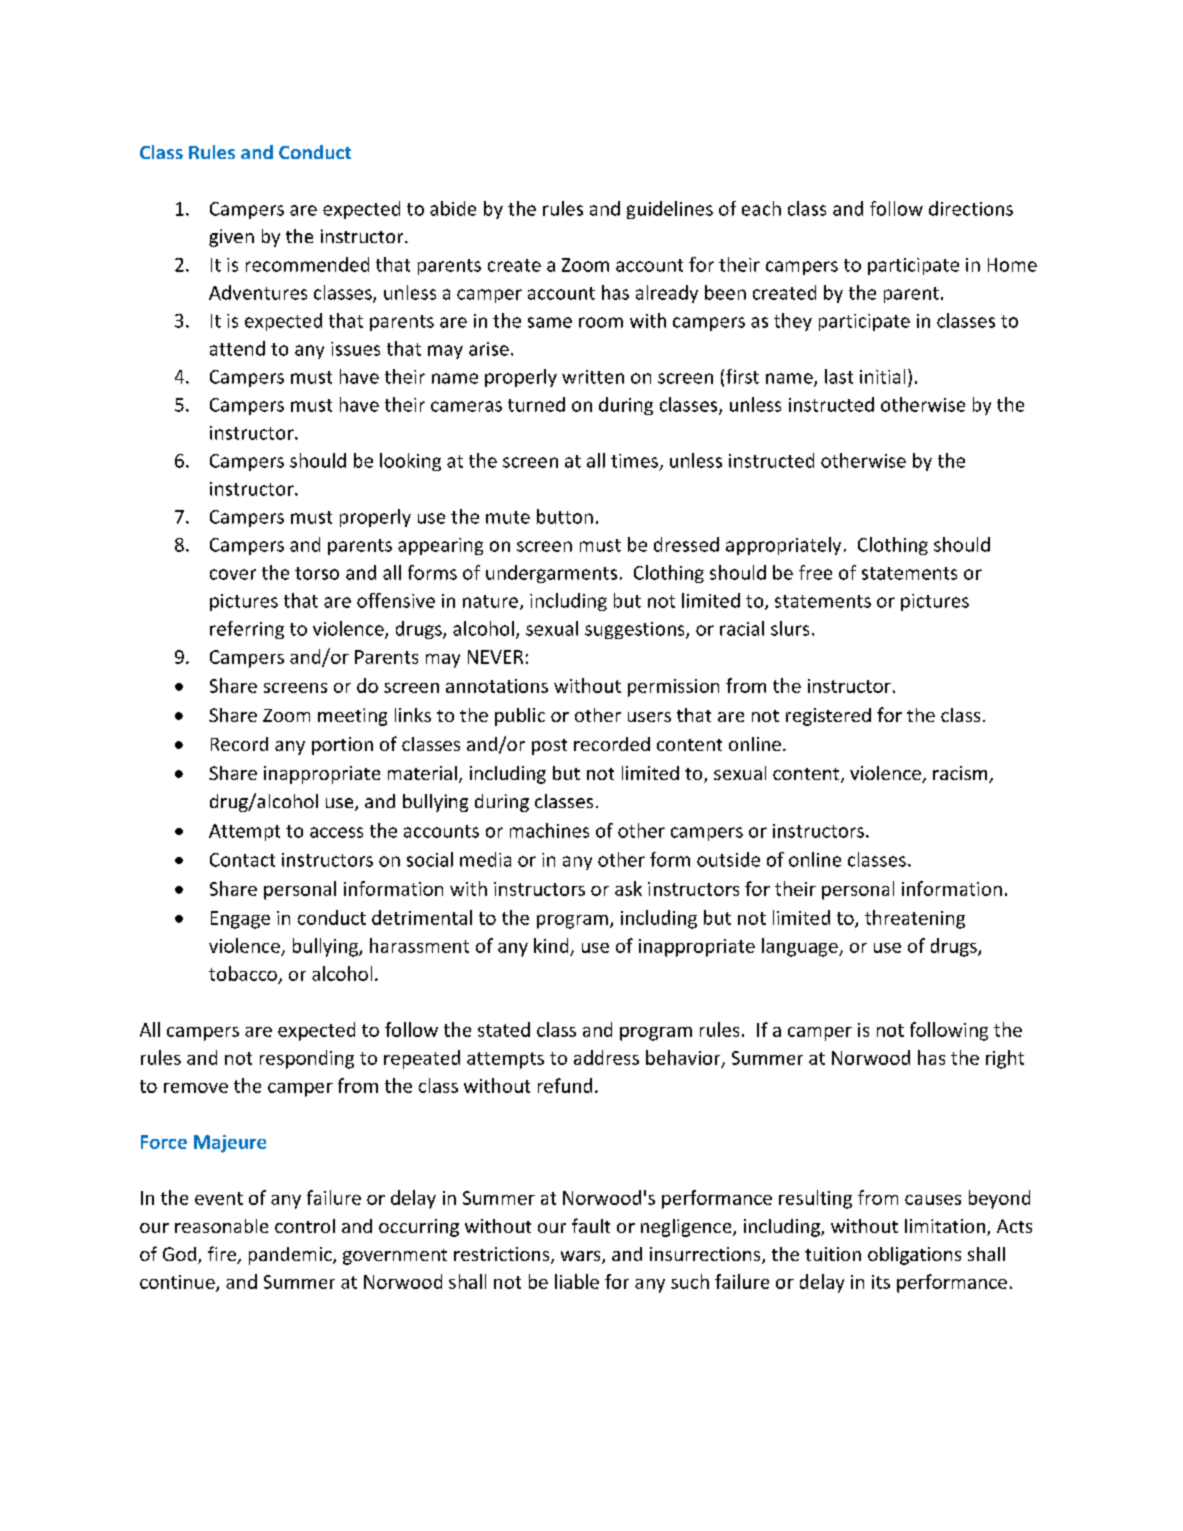  I want to click on ask, so click(628, 888).
